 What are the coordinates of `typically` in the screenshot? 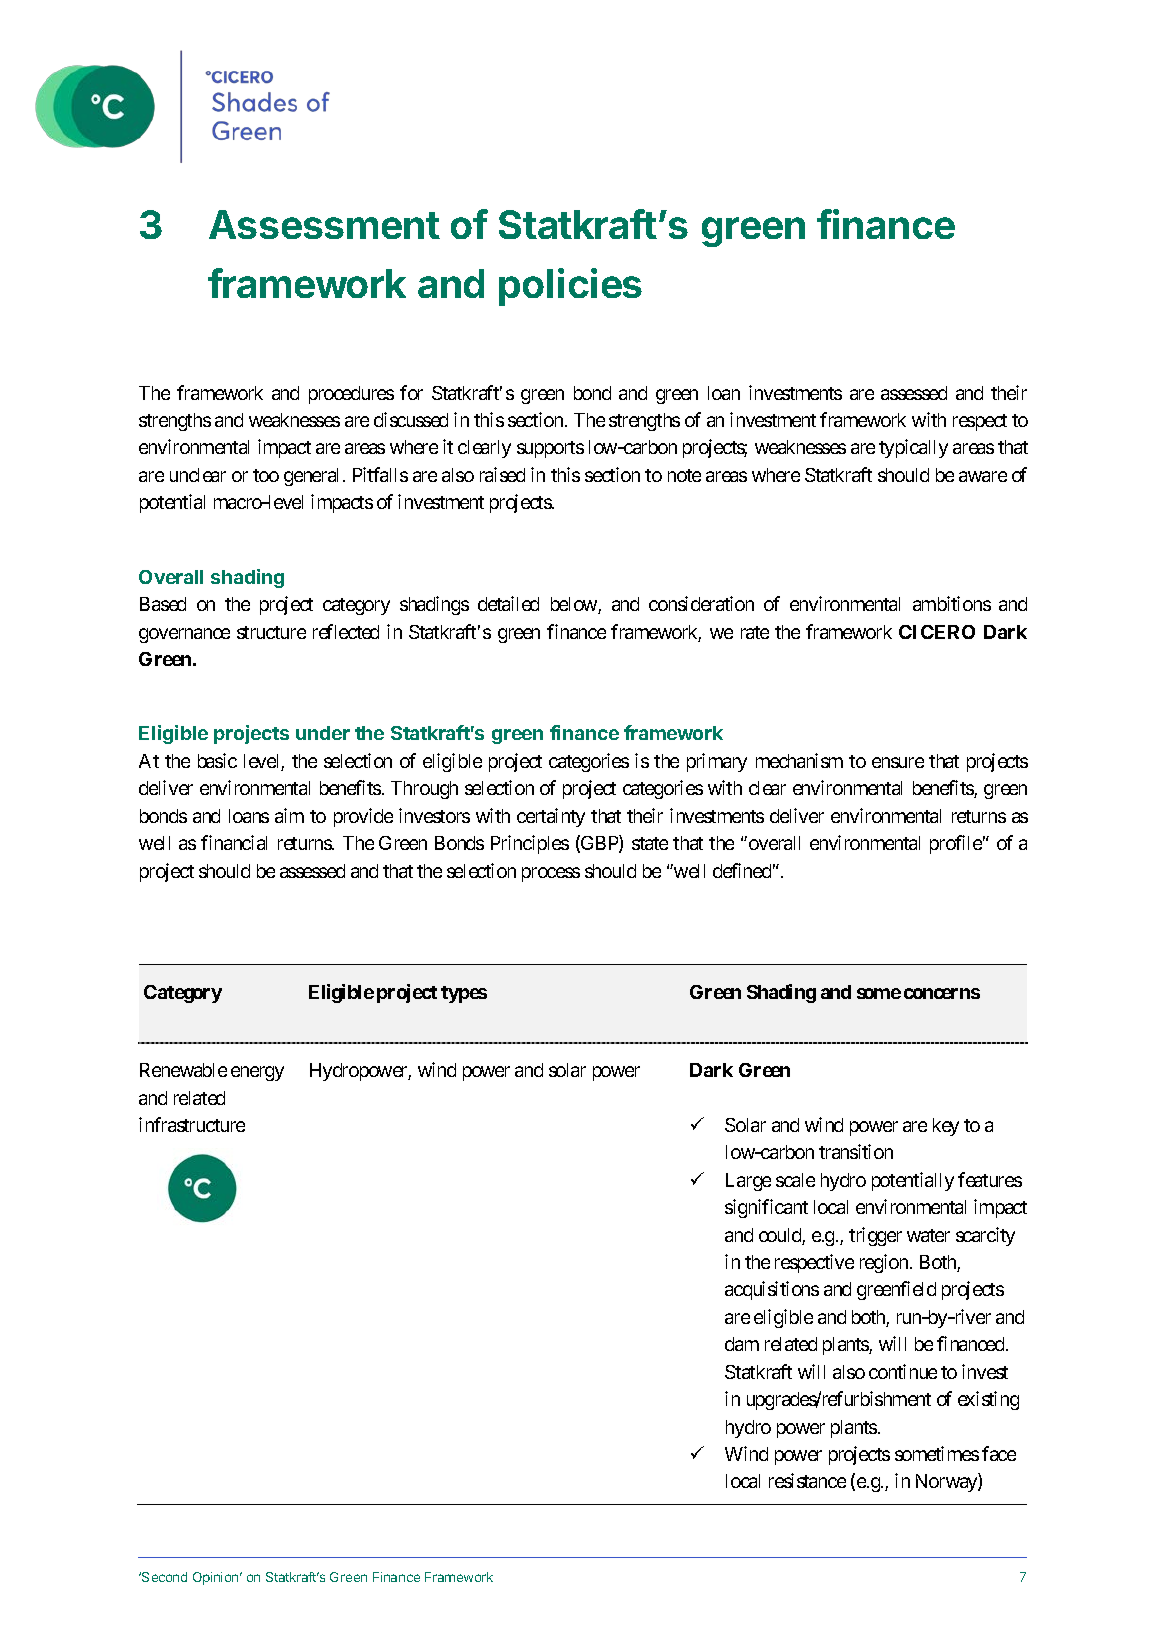 It's located at (913, 448).
